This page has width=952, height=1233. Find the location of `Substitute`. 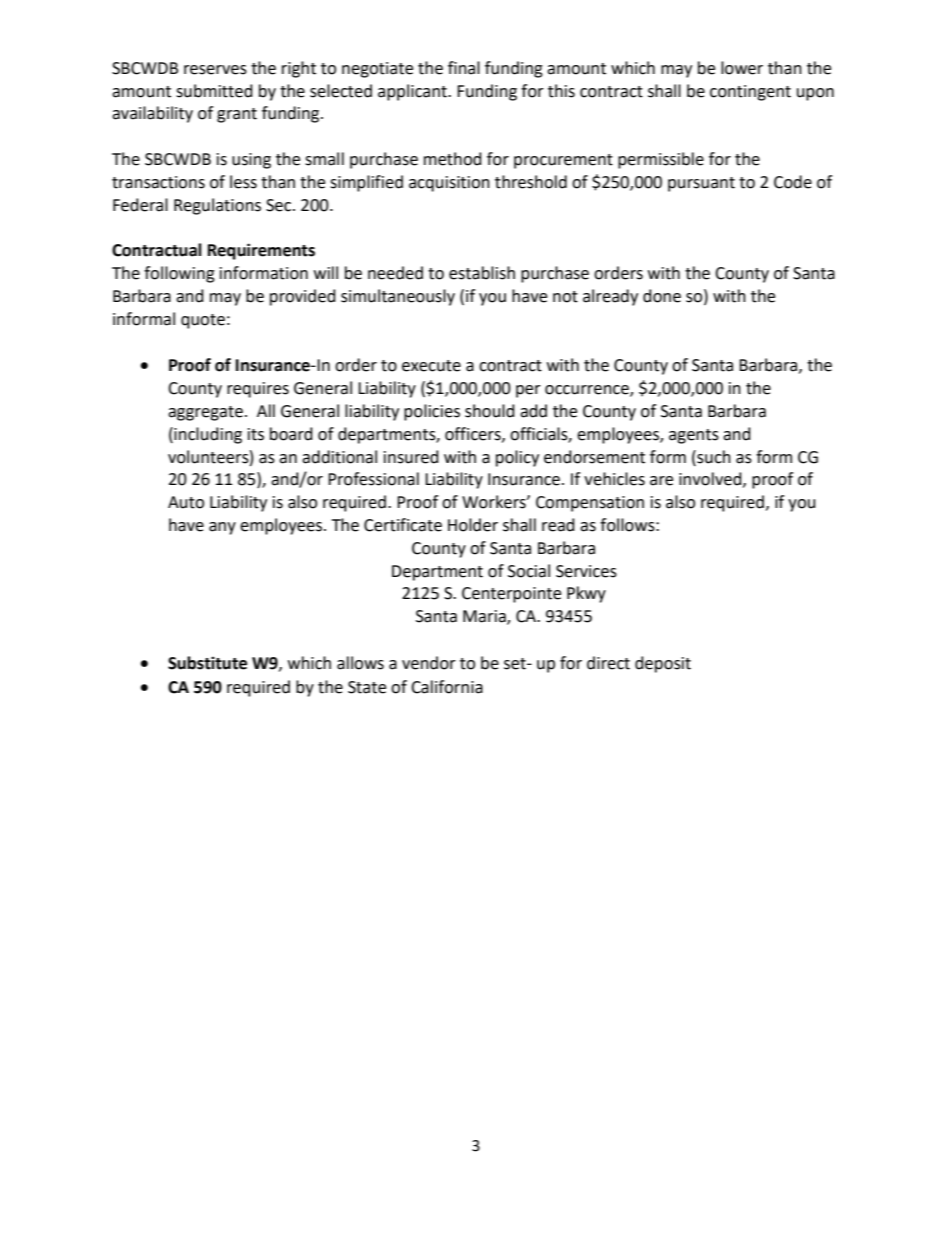

Substitute is located at coordinates (207, 663).
